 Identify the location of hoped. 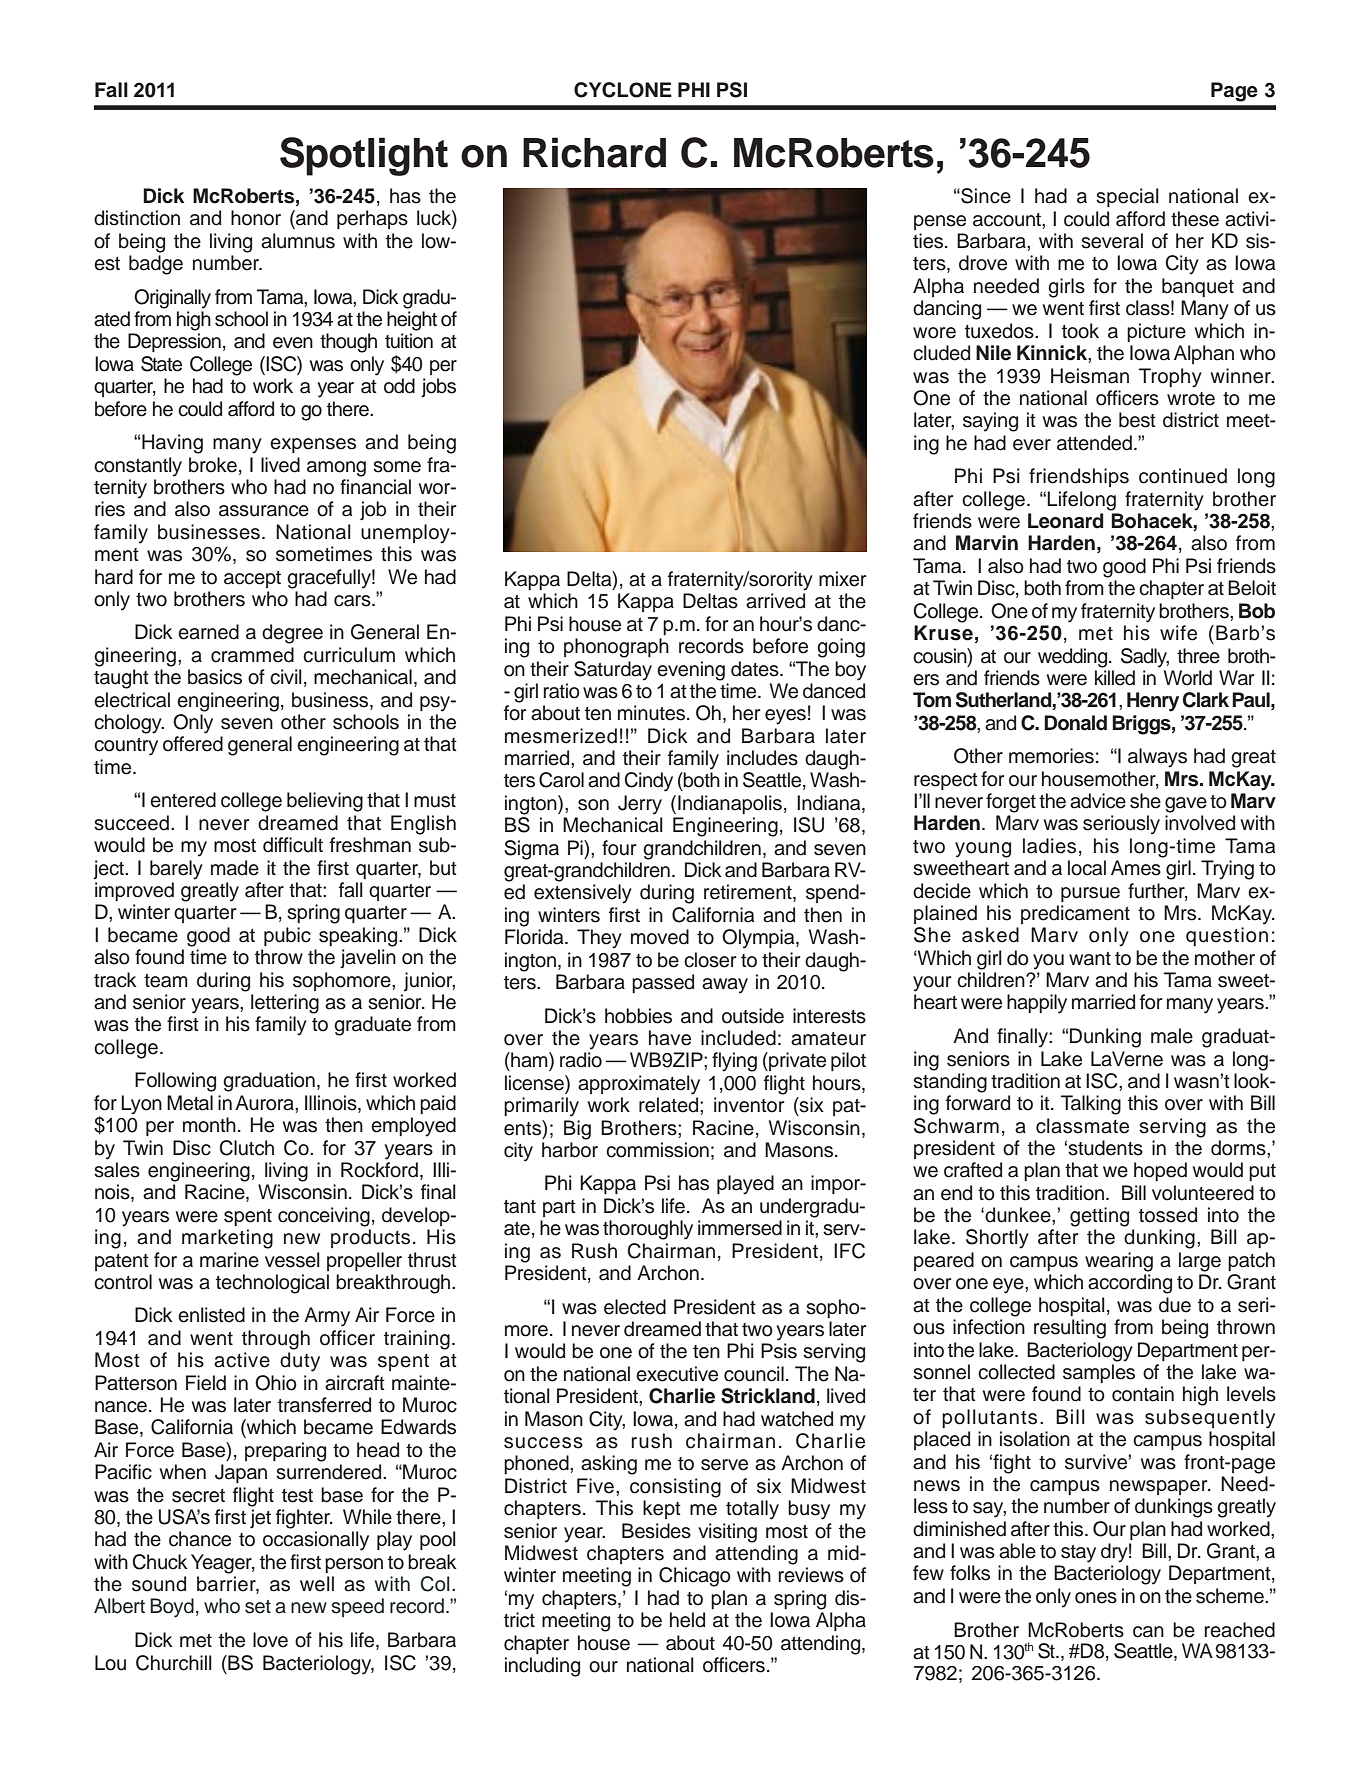
(1160, 1171).
